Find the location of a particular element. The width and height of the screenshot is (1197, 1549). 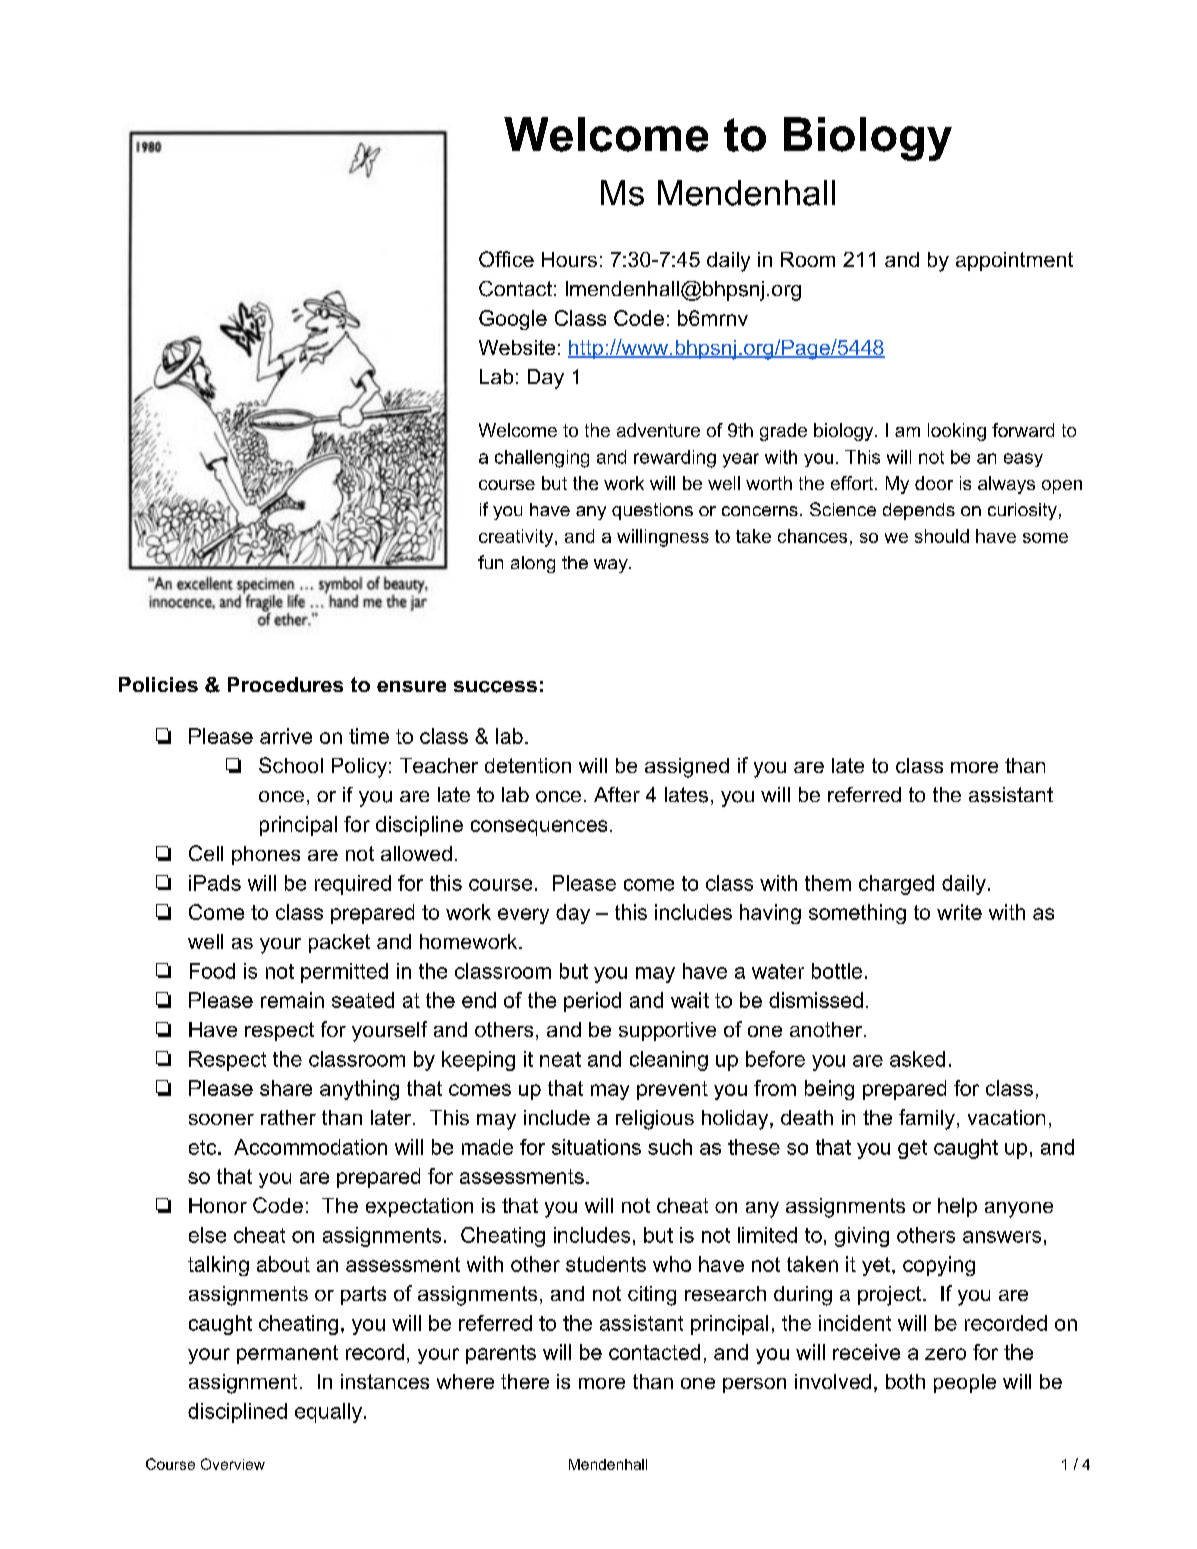

Office is located at coordinates (506, 259).
